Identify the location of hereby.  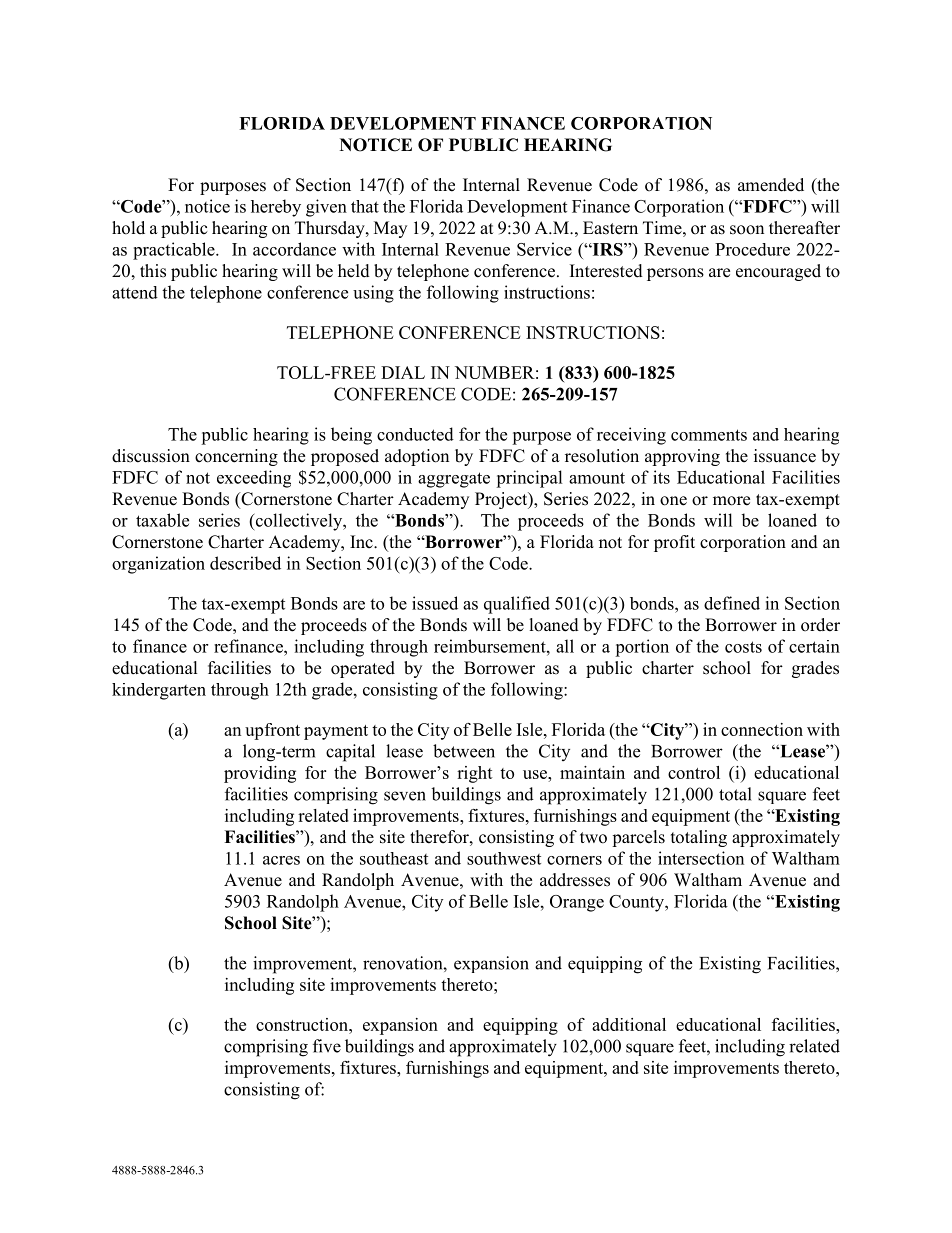
(276, 208).
